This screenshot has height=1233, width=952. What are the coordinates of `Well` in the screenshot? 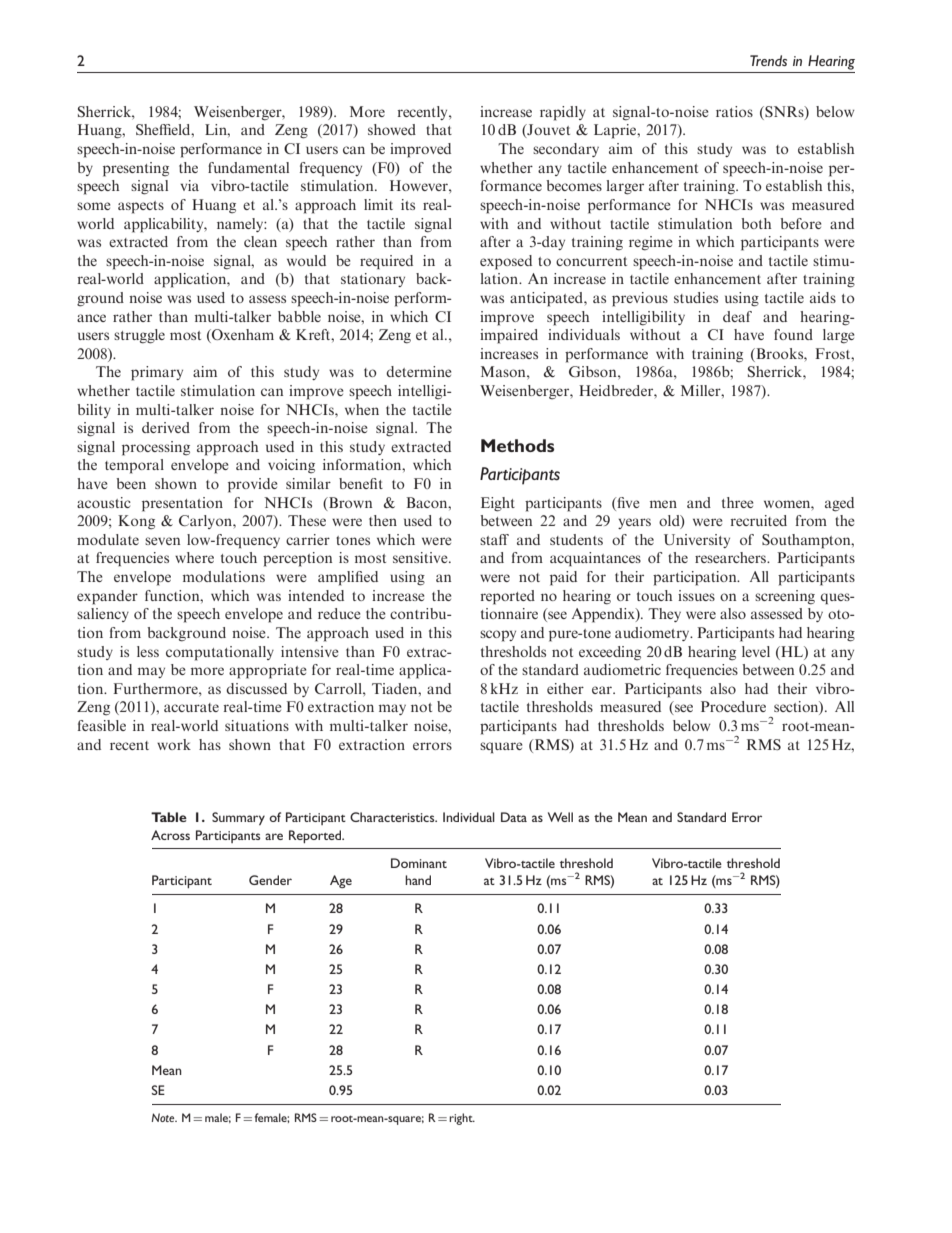 It's located at (560, 817).
